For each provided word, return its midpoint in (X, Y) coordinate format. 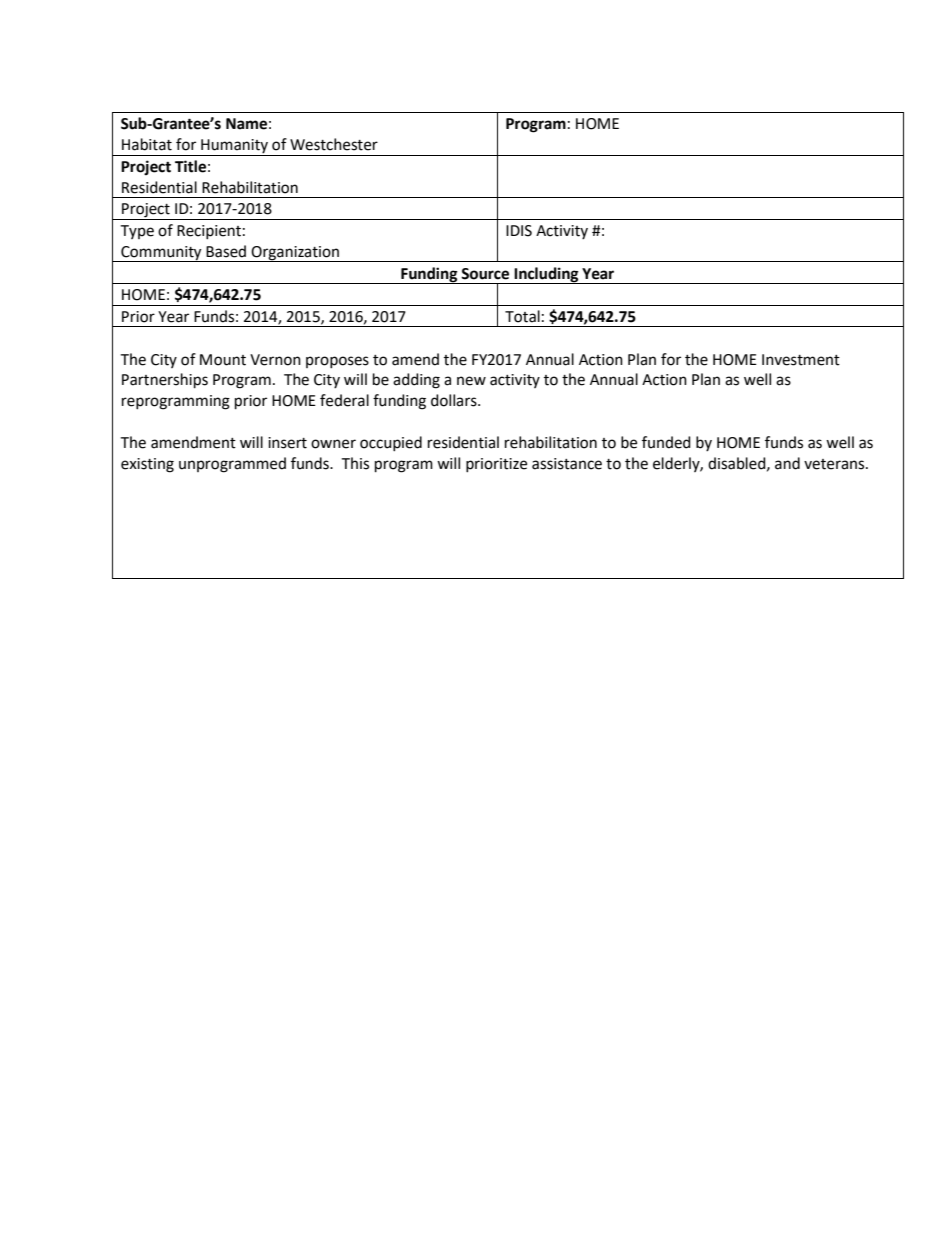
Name (246, 124)
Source (485, 274)
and (787, 463)
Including (546, 275)
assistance (567, 464)
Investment (801, 360)
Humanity (234, 147)
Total (522, 316)
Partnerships (165, 381)
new (471, 381)
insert (287, 443)
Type (137, 232)
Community (161, 254)
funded (666, 442)
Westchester (334, 144)
